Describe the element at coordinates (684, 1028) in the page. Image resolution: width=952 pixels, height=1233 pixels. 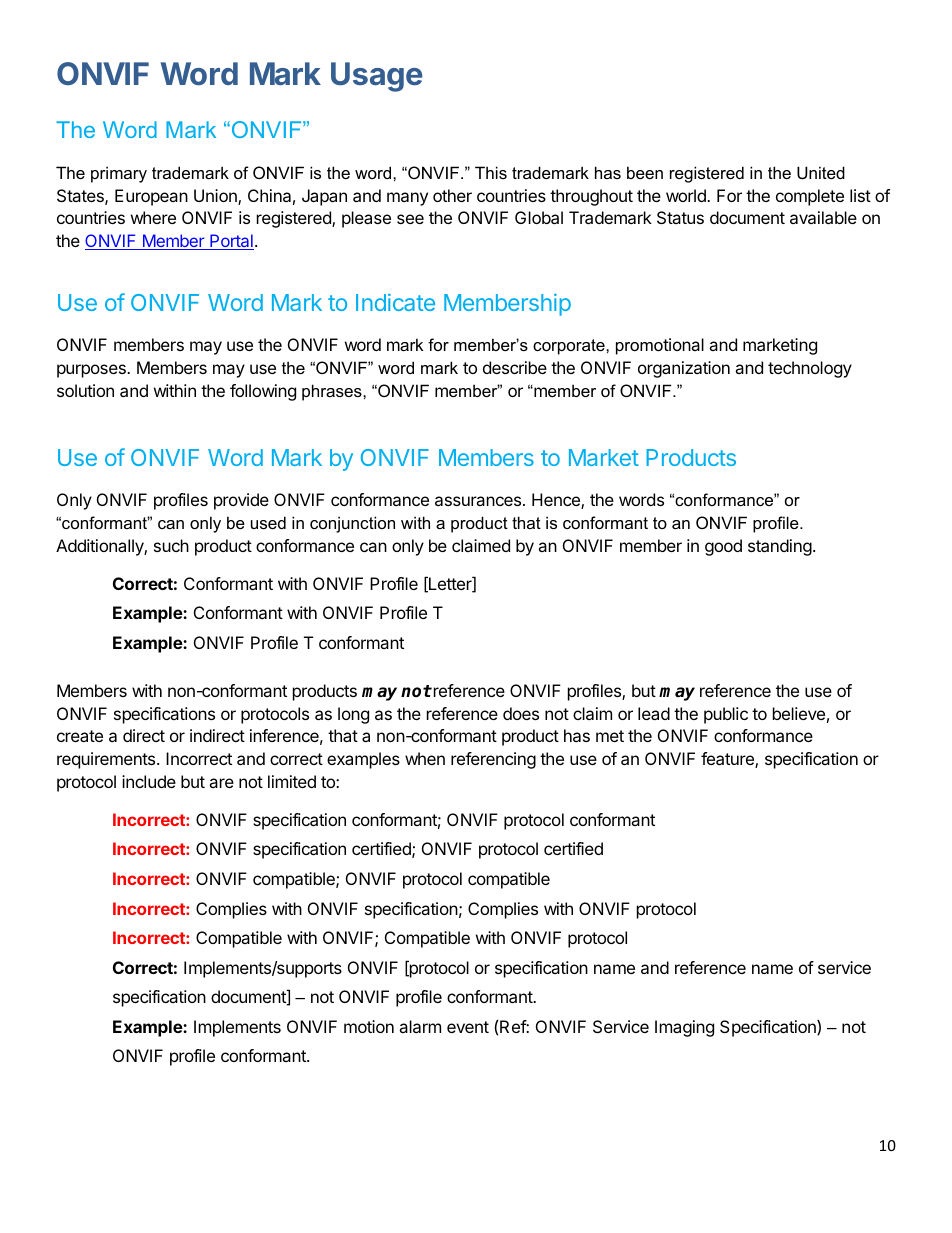
I see `Imaging` at that location.
